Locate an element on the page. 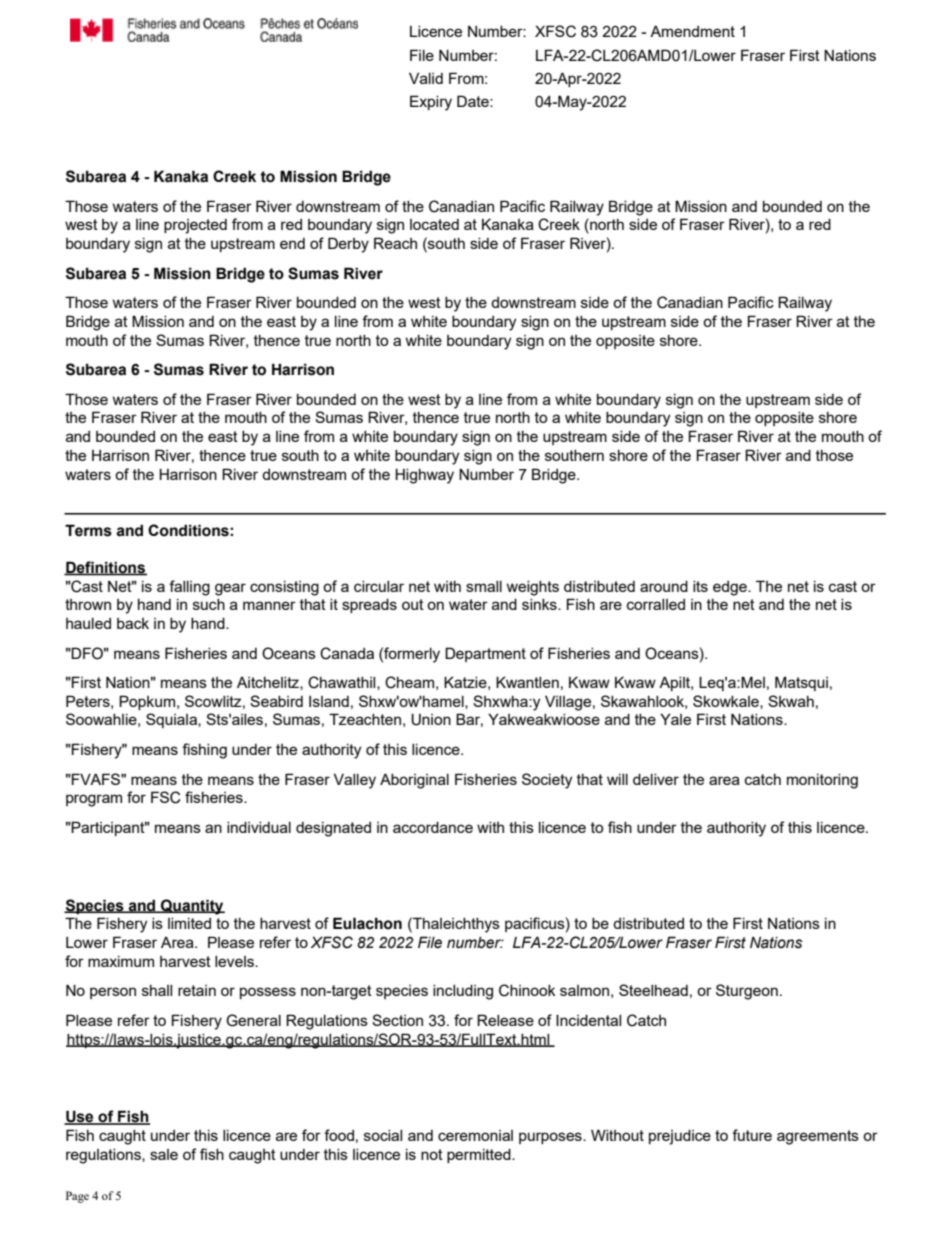  Derby is located at coordinates (348, 245).
